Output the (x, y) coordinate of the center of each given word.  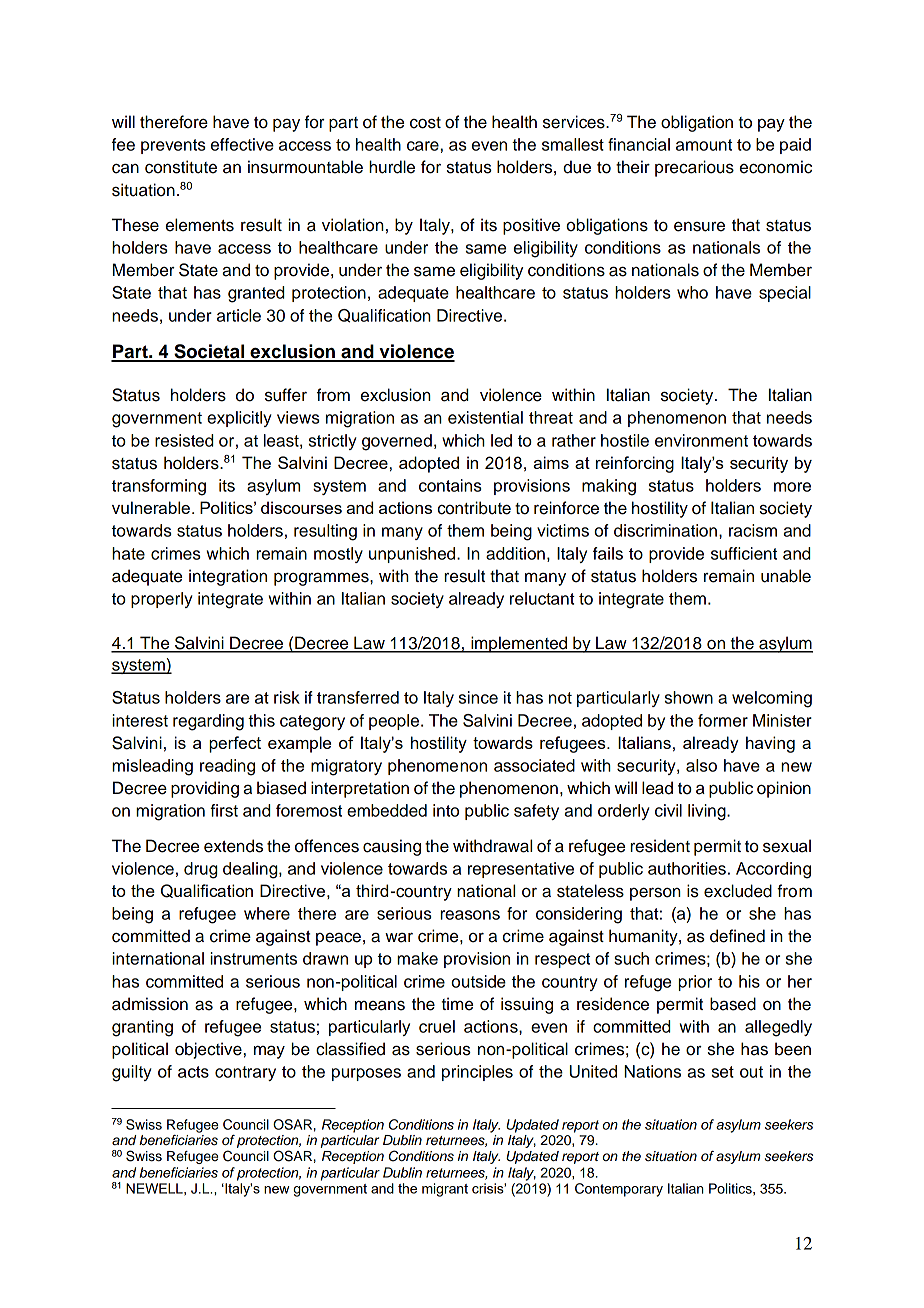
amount (704, 145)
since (478, 697)
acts (193, 1072)
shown (689, 697)
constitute (181, 167)
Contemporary (619, 1190)
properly (162, 600)
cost (425, 123)
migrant (445, 1190)
